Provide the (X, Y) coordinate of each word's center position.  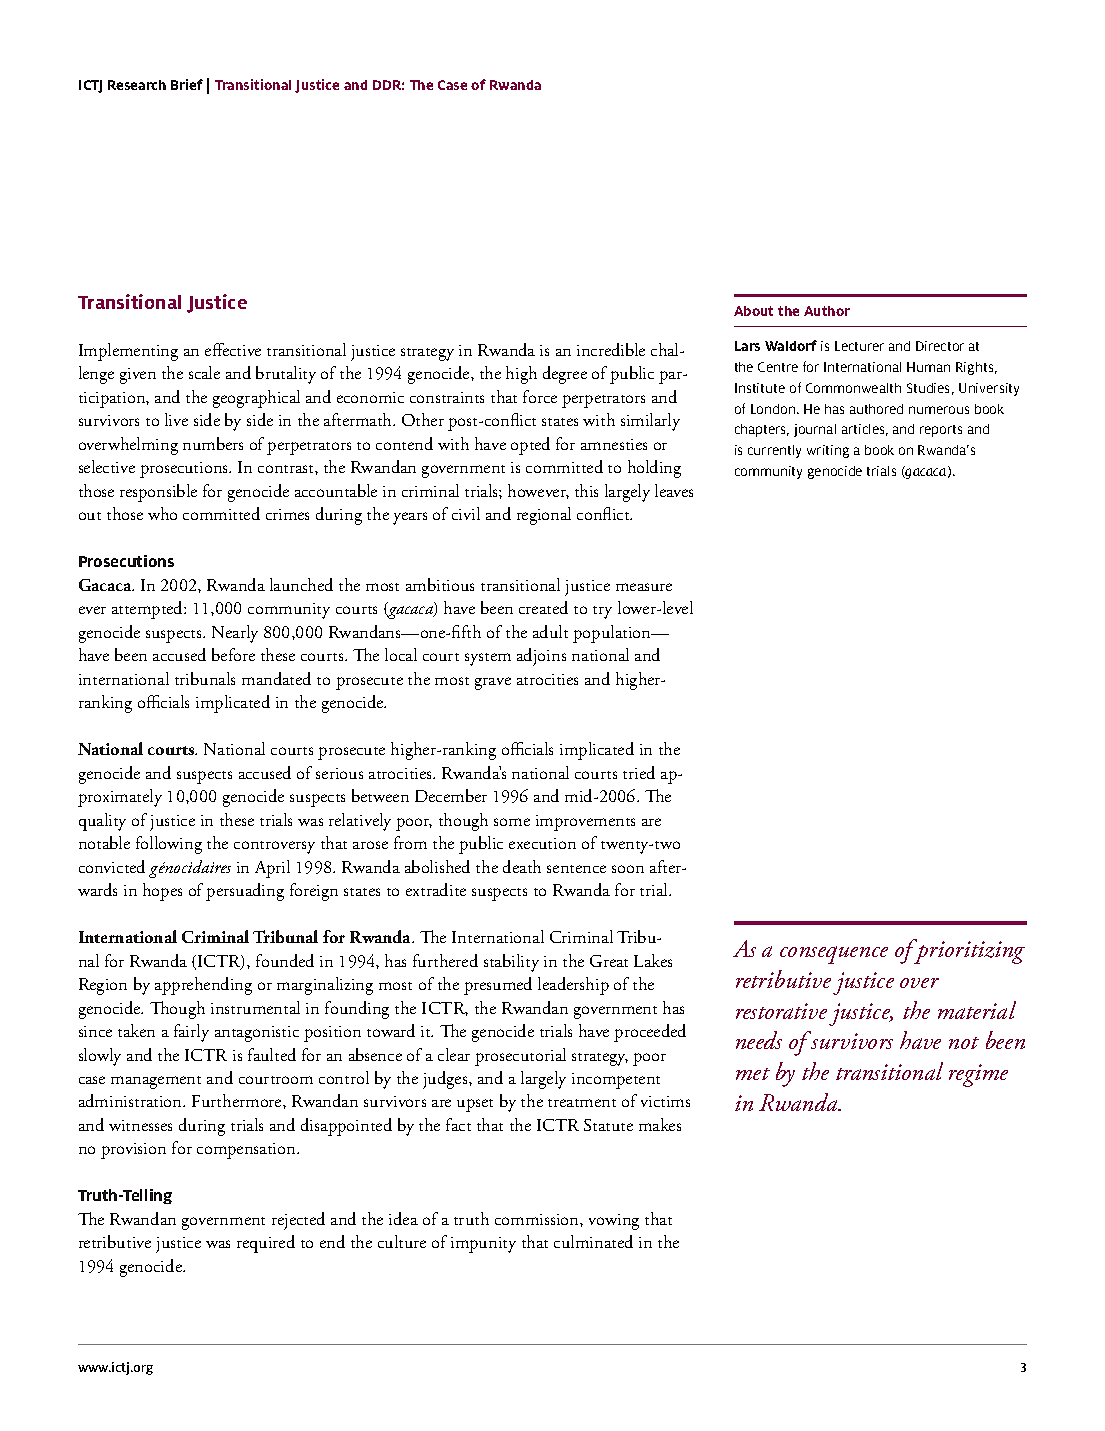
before (233, 654)
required (266, 1244)
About (753, 311)
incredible (611, 349)
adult (550, 631)
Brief (187, 84)
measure (644, 587)
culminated (593, 1241)
